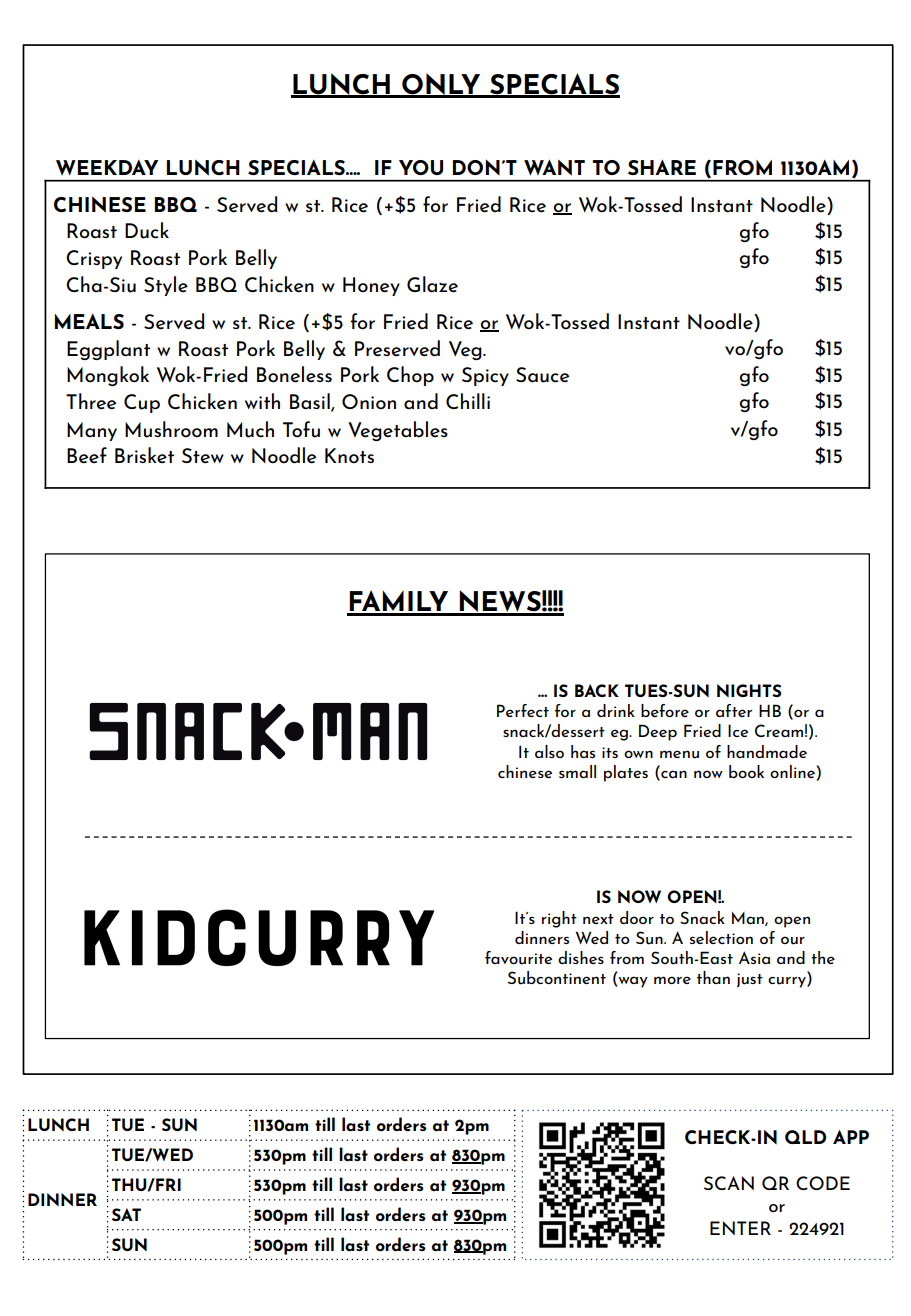 This screenshot has width=911, height=1316. Describe the element at coordinates (126, 1214) in the screenshot. I see `SAT` at that location.
